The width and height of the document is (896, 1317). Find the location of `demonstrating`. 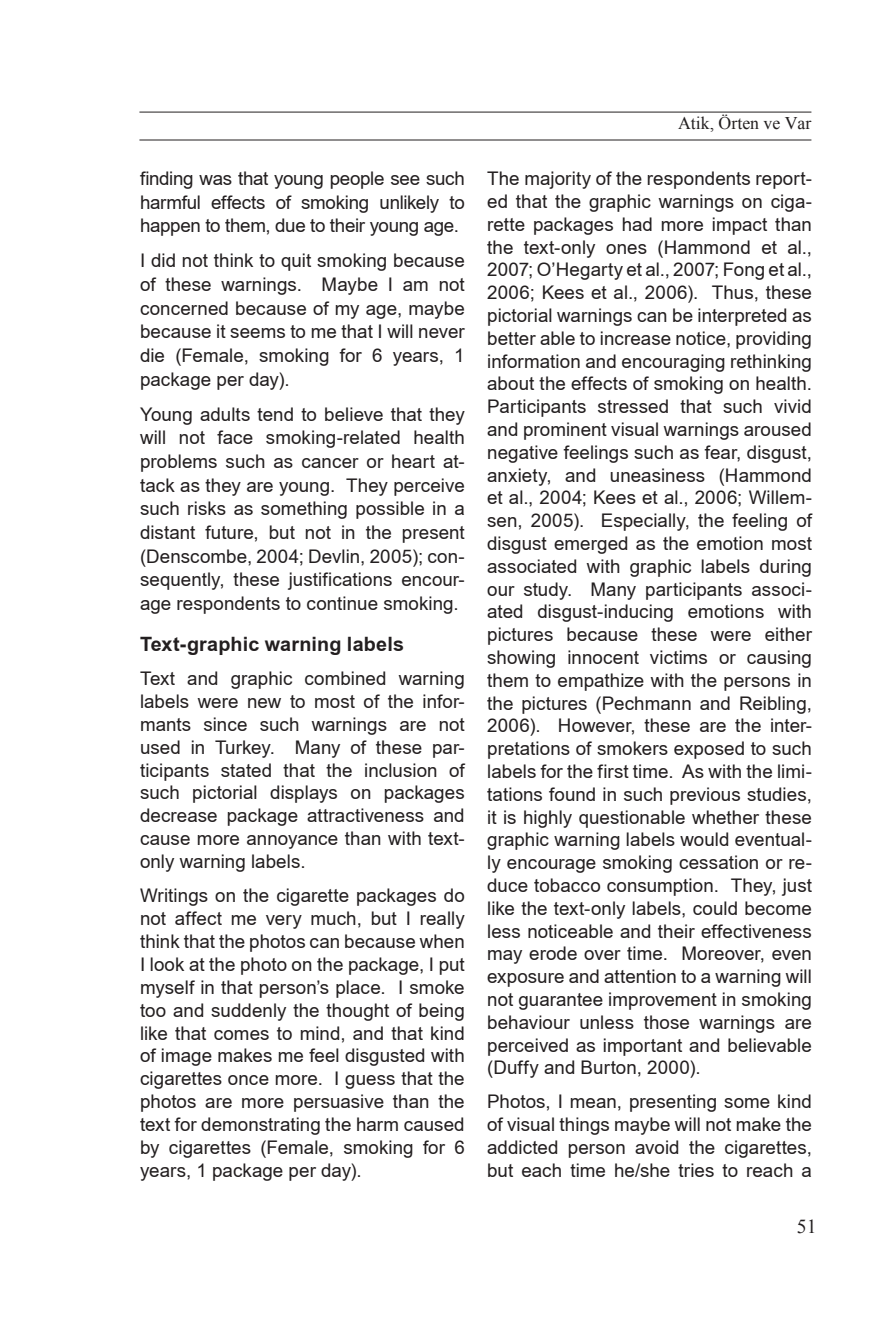

demonstrating is located at coordinates (260, 1126).
